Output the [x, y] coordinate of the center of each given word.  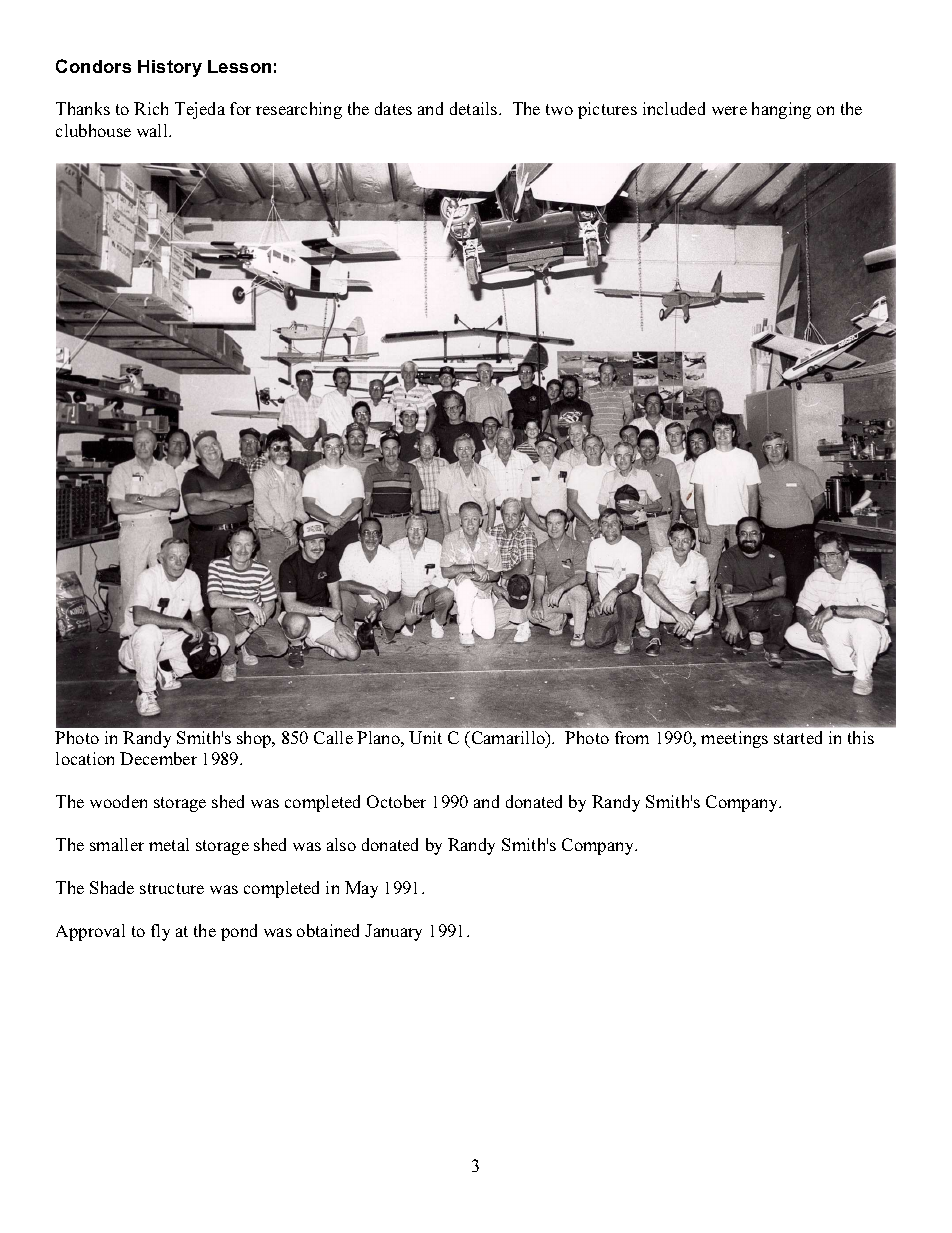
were [729, 110]
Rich [151, 108]
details [475, 108]
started [798, 737]
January [393, 932]
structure [172, 888]
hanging [781, 110]
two [559, 109]
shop [255, 739]
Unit [425, 737]
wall [153, 130]
